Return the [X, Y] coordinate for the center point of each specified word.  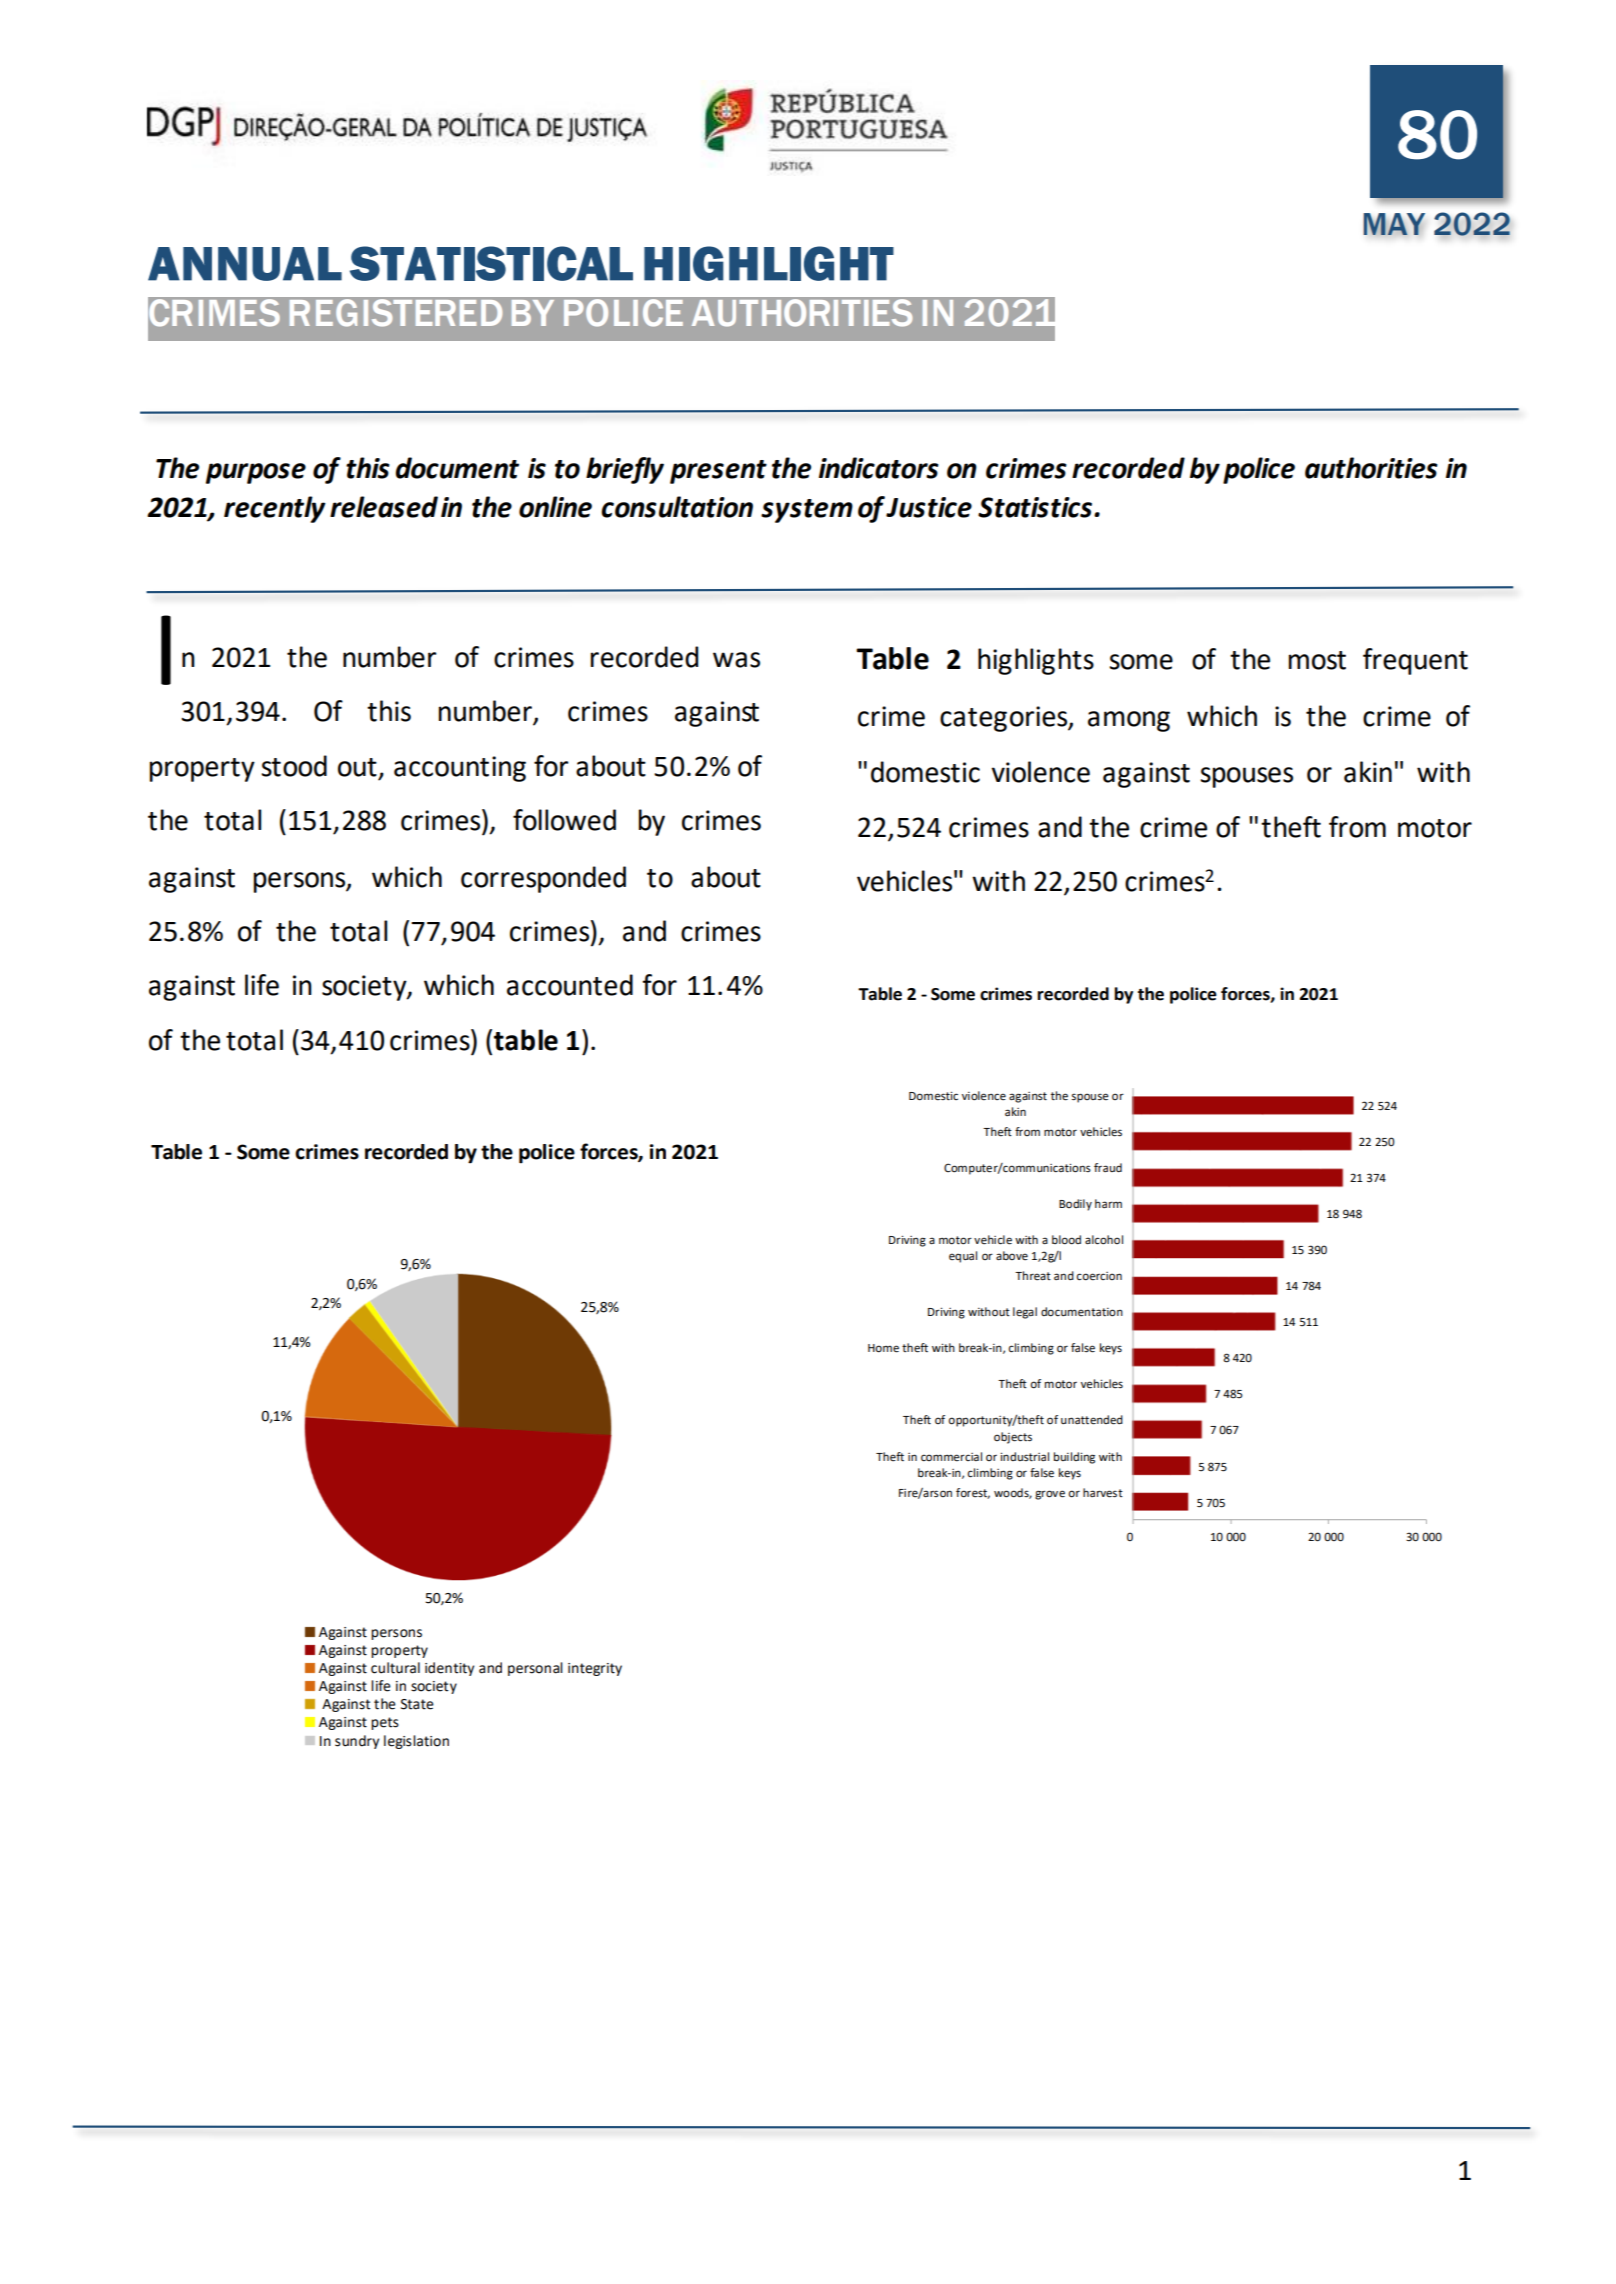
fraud [1108, 1167]
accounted [570, 985]
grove [1050, 1495]
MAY [1394, 224]
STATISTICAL [491, 263]
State [417, 1704]
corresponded [543, 879]
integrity [595, 1669]
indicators [879, 468]
